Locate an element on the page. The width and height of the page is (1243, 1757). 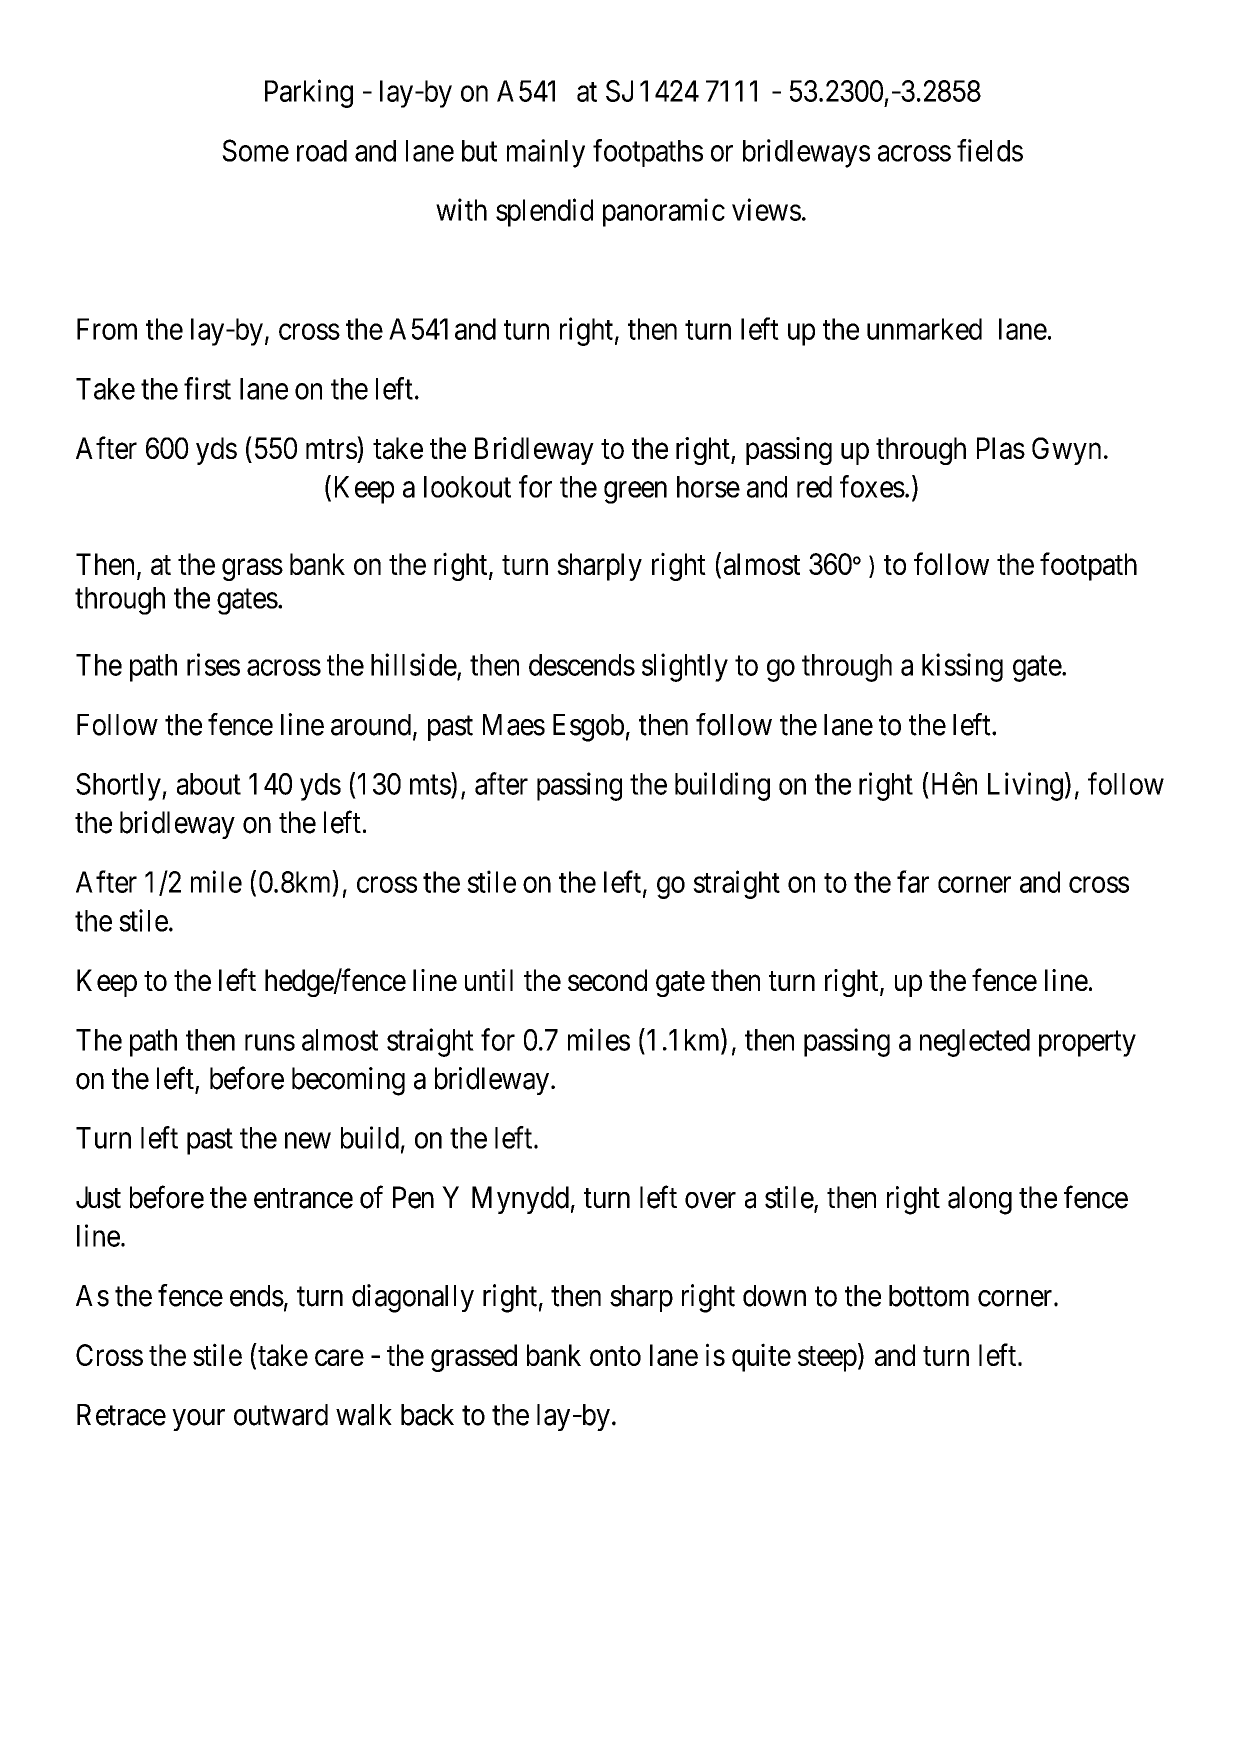
Plas is located at coordinates (1001, 448).
